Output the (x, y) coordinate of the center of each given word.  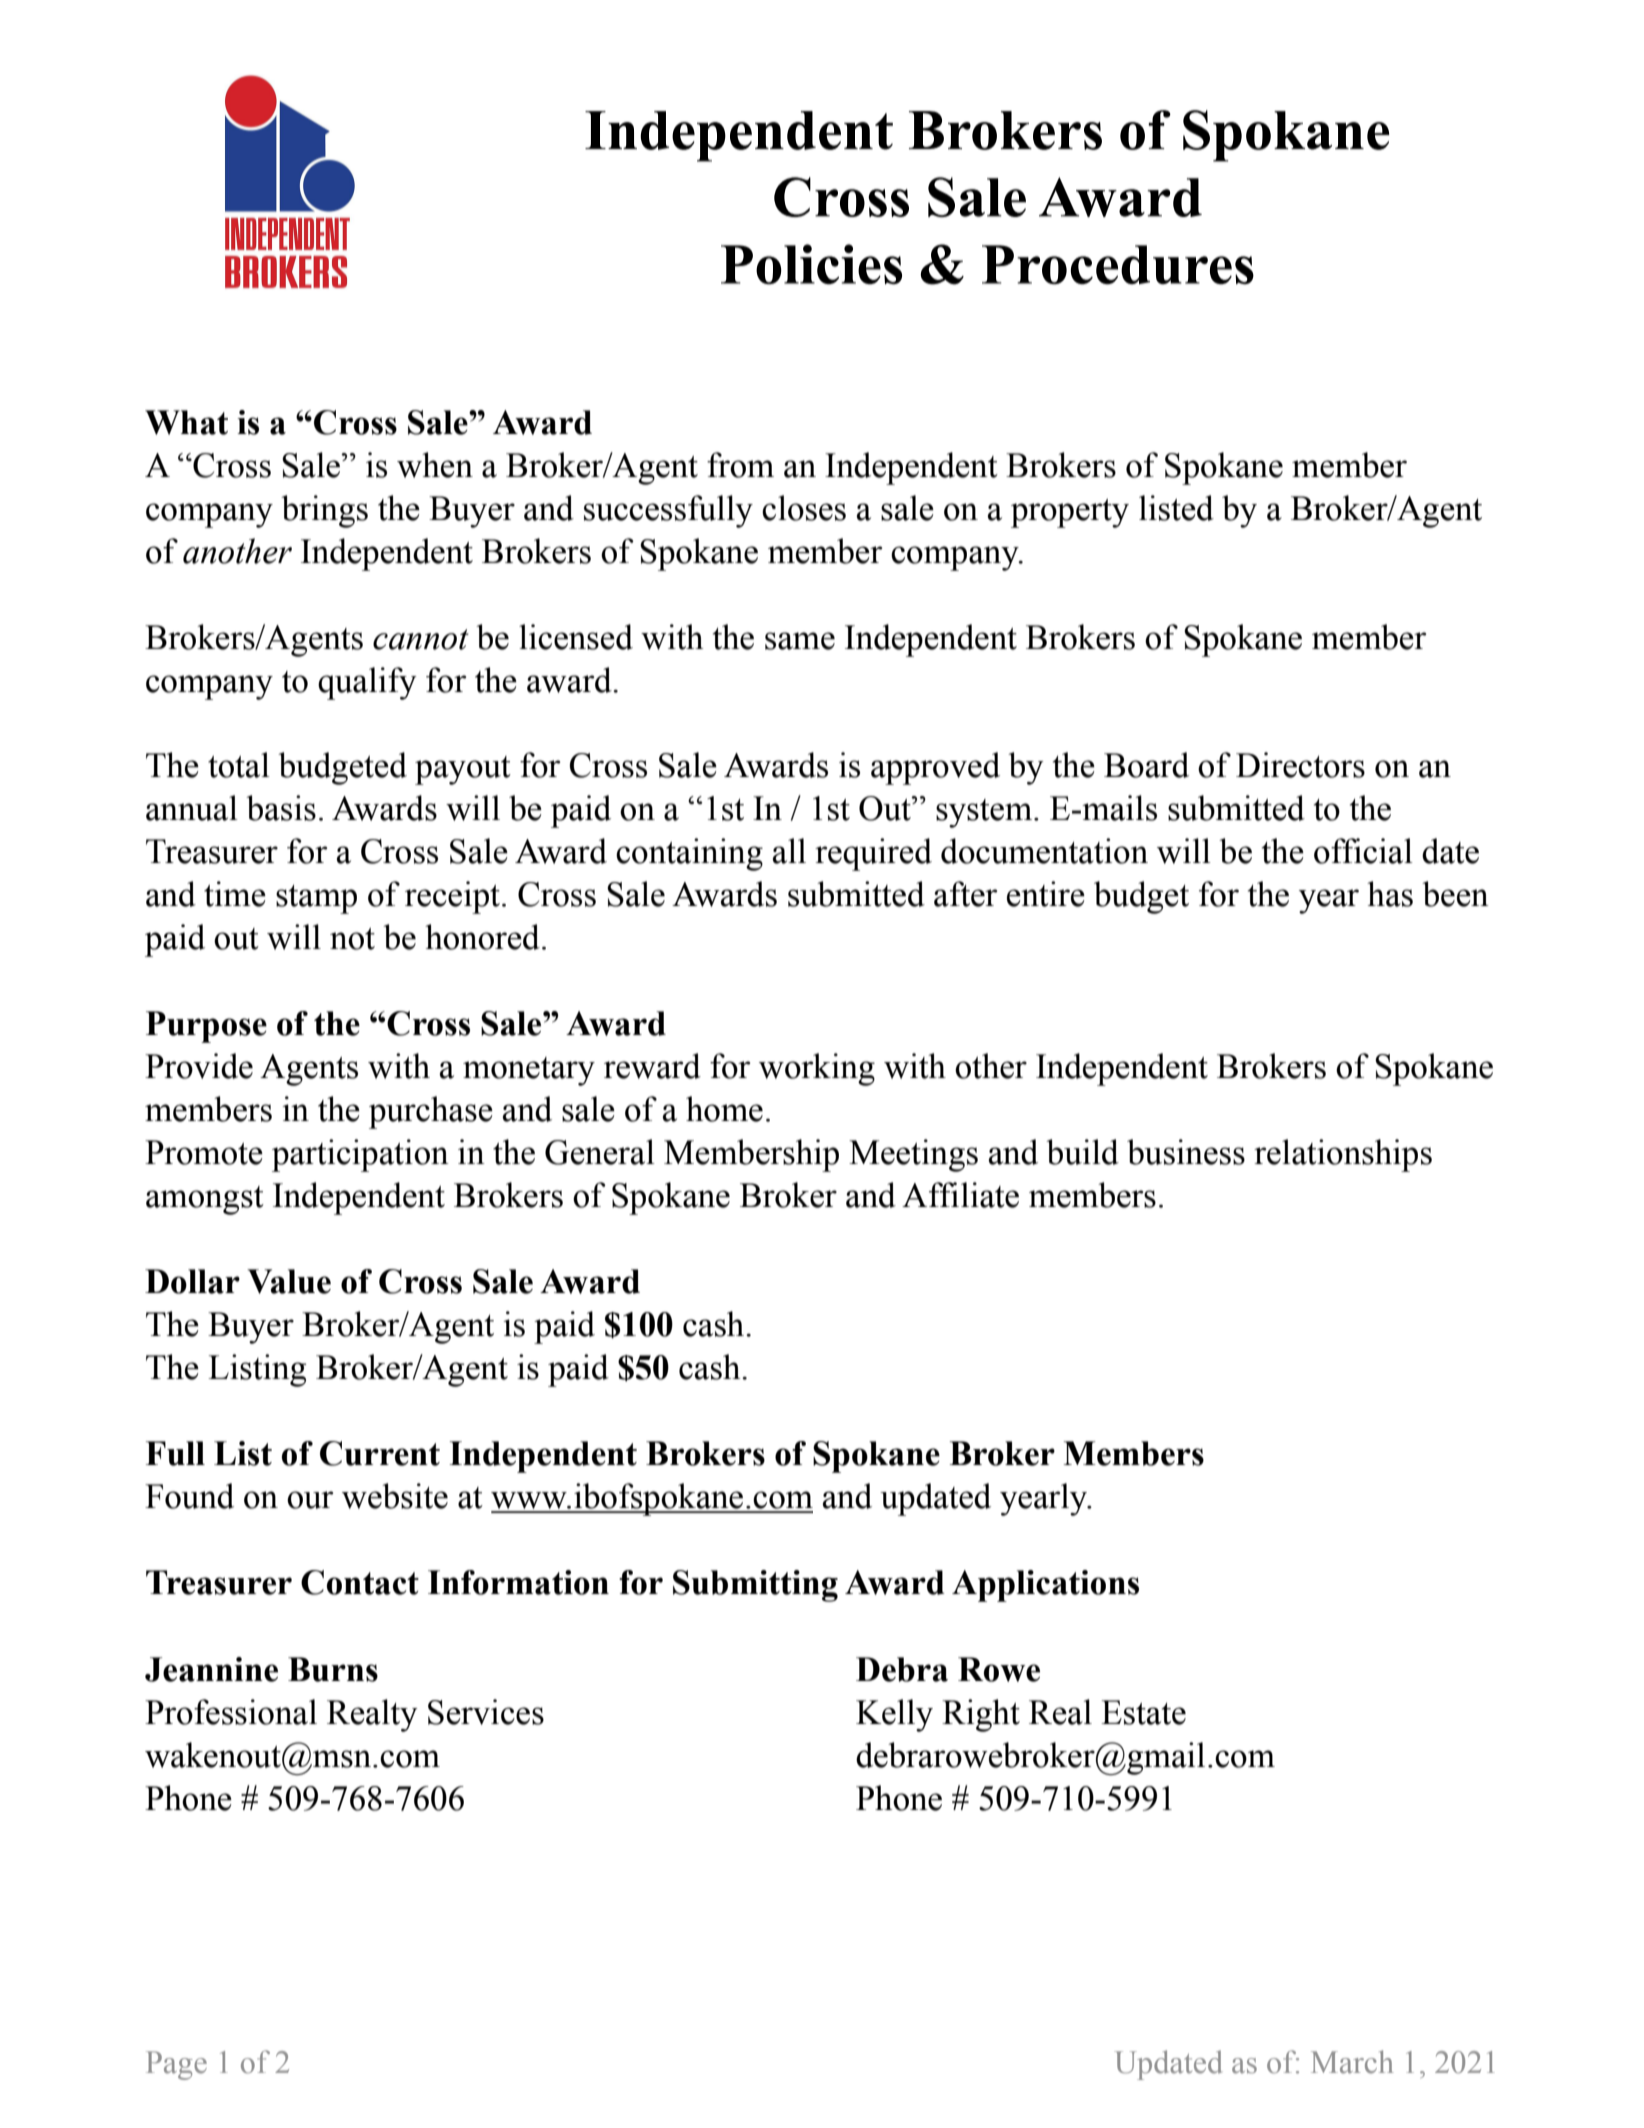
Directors (1300, 765)
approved (935, 768)
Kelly (894, 1715)
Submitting (755, 1586)
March (1352, 2062)
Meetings (913, 1155)
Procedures (1118, 264)
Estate (1143, 1712)
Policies (811, 264)
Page (176, 2065)
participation (360, 1155)
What (186, 422)
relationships (1343, 1155)
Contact (360, 1582)
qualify (367, 683)
